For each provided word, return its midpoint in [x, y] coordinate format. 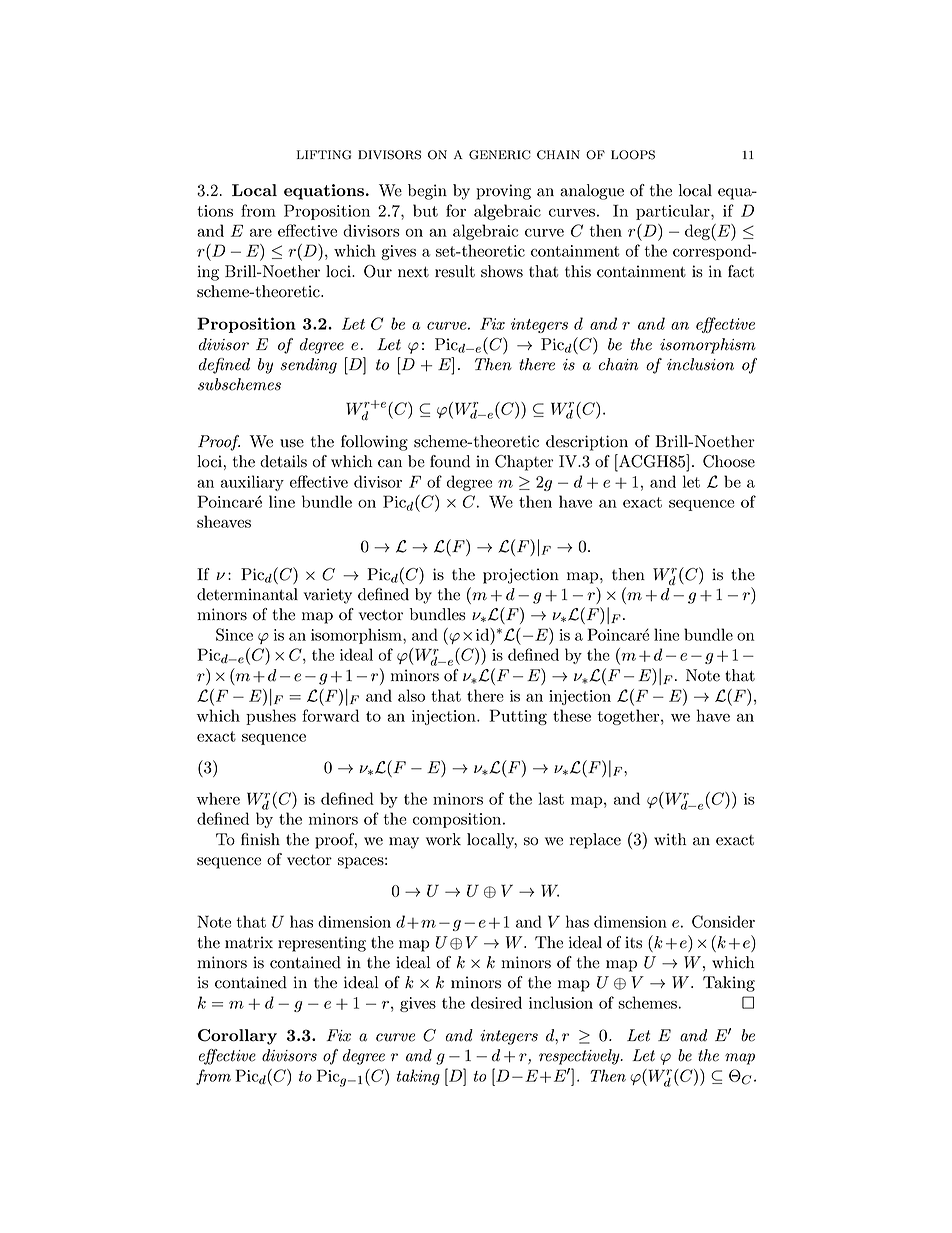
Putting [518, 717]
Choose [729, 461]
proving [503, 192]
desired [496, 1002]
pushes [271, 717]
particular [674, 212]
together [629, 717]
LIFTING [324, 155]
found [450, 461]
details [283, 461]
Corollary [237, 1037]
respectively [580, 1057]
